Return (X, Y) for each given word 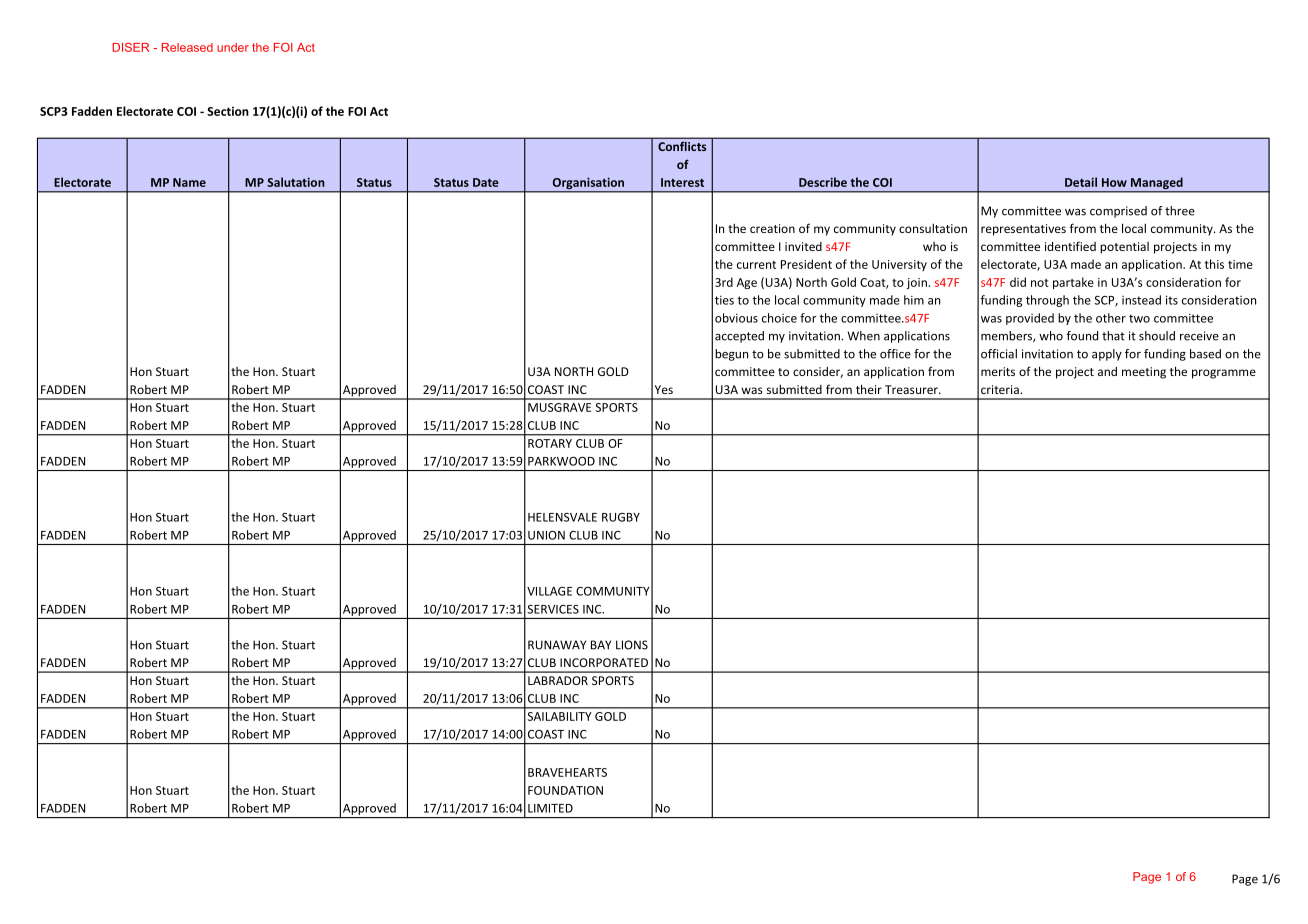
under (233, 47)
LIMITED (550, 808)
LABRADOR (558, 680)
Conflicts (682, 146)
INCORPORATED (604, 662)
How (1114, 182)
